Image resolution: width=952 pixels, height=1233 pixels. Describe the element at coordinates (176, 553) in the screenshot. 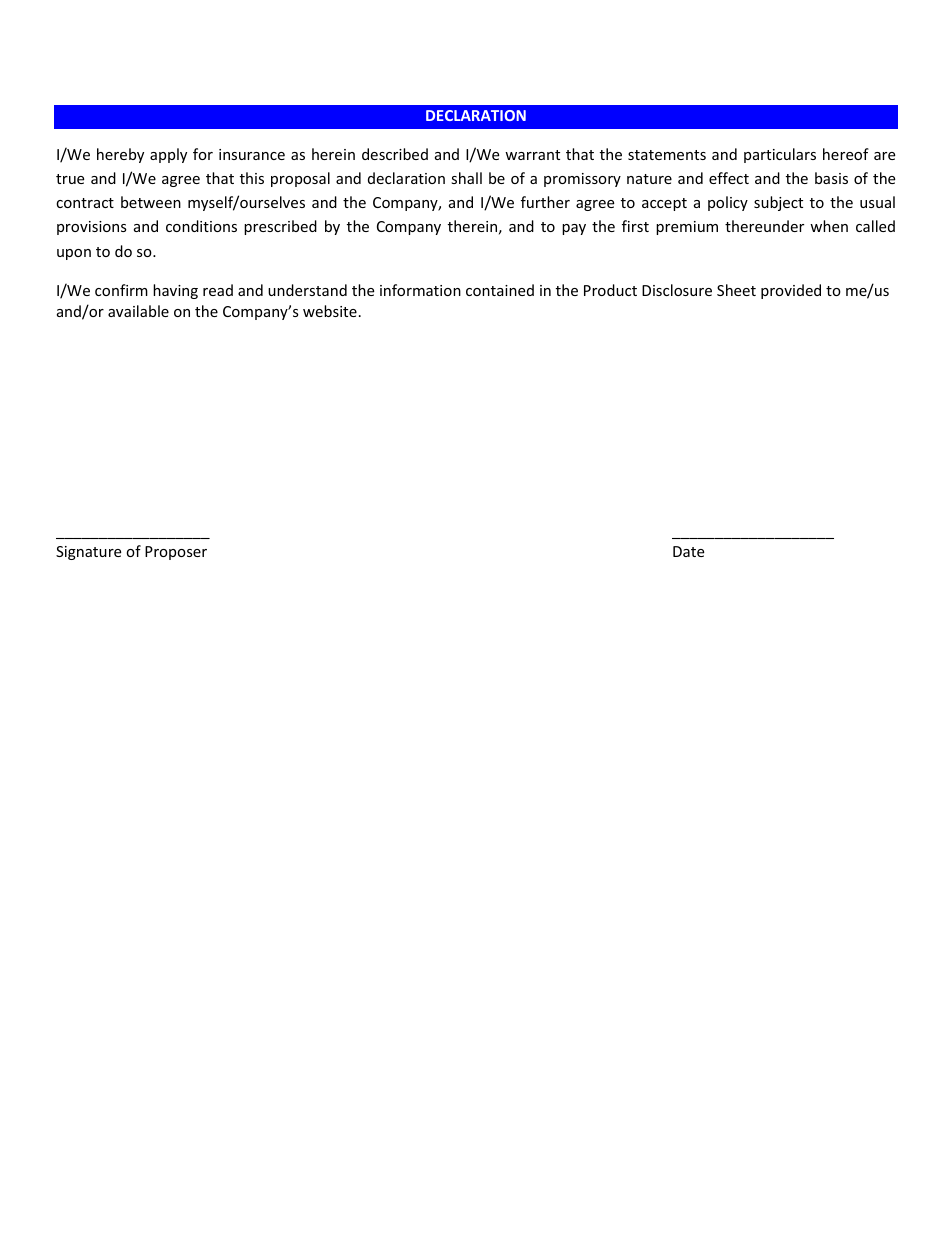

I see `Proposer` at that location.
